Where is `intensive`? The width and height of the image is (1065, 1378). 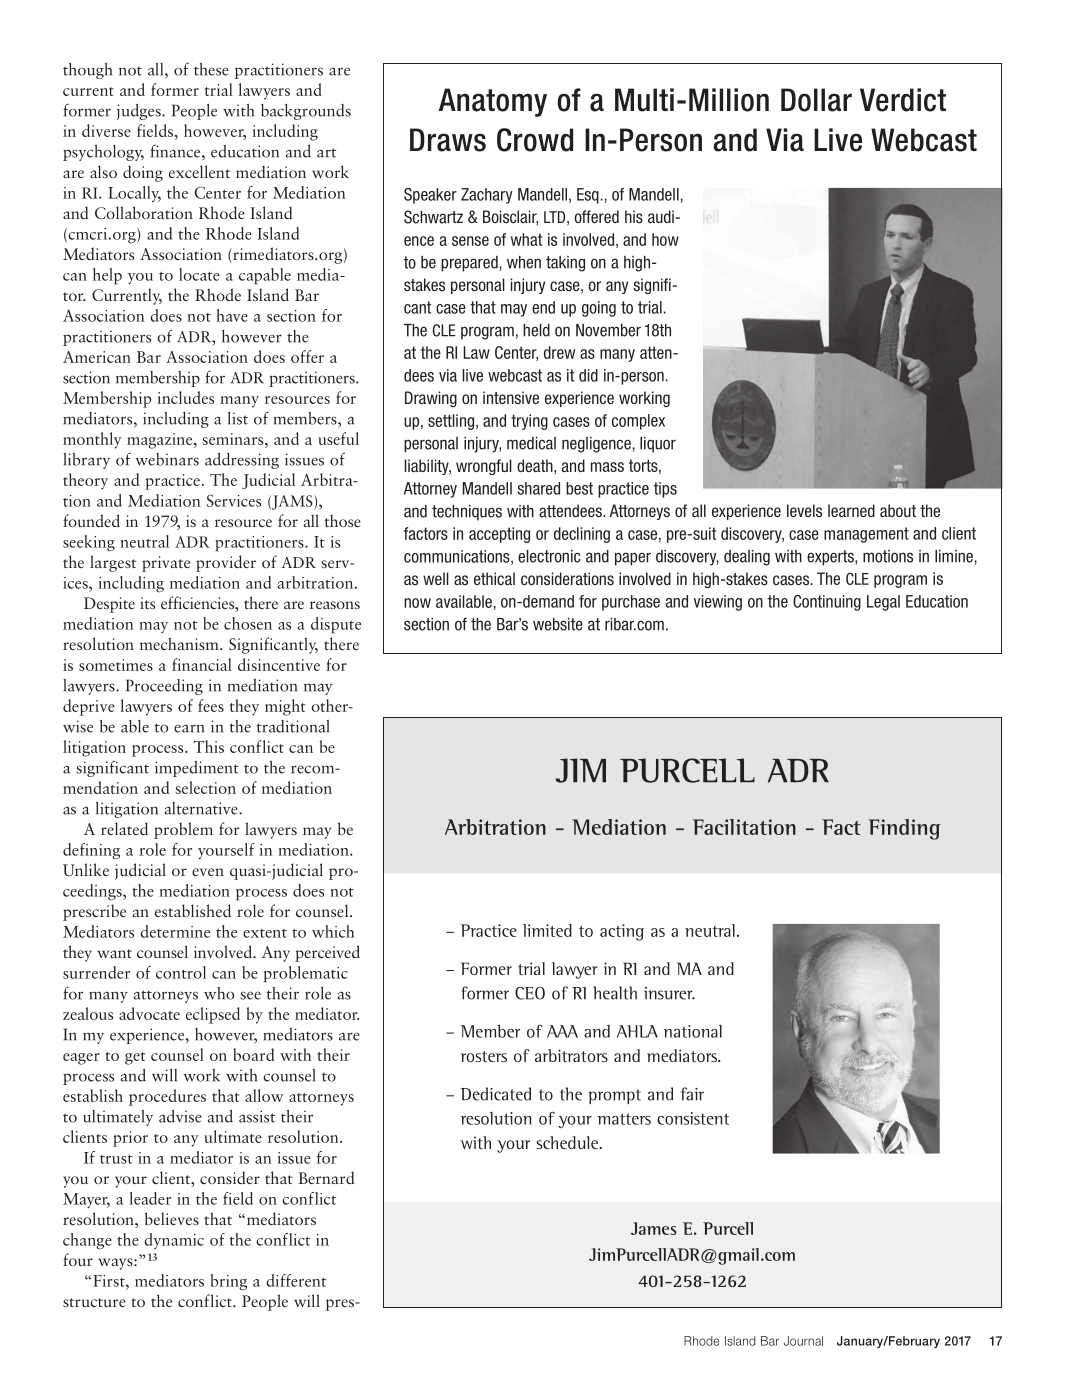
intensive is located at coordinates (511, 397).
